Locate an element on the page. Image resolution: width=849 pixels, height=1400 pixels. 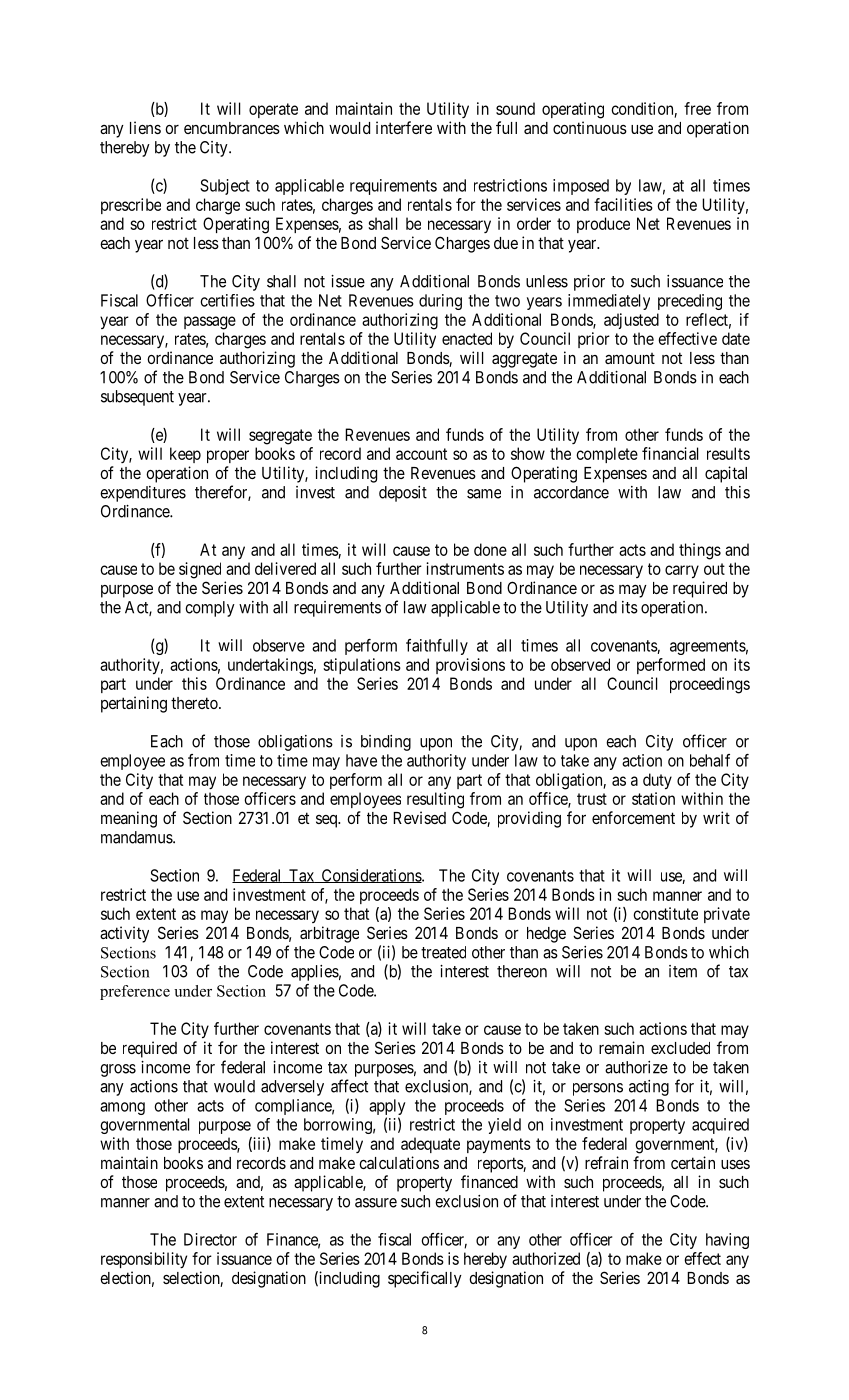
free is located at coordinates (697, 108).
